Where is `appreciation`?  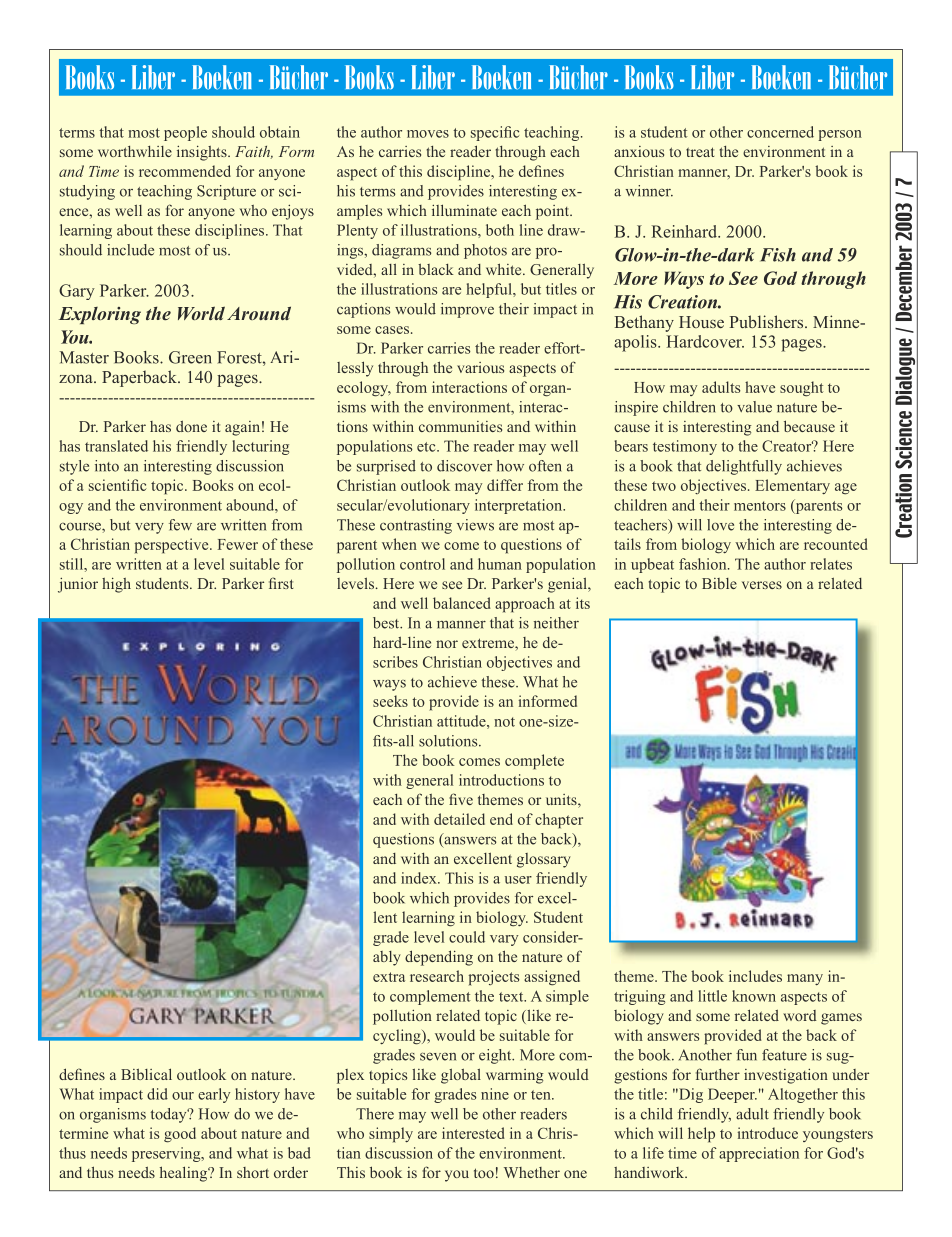 appreciation is located at coordinates (759, 1154).
